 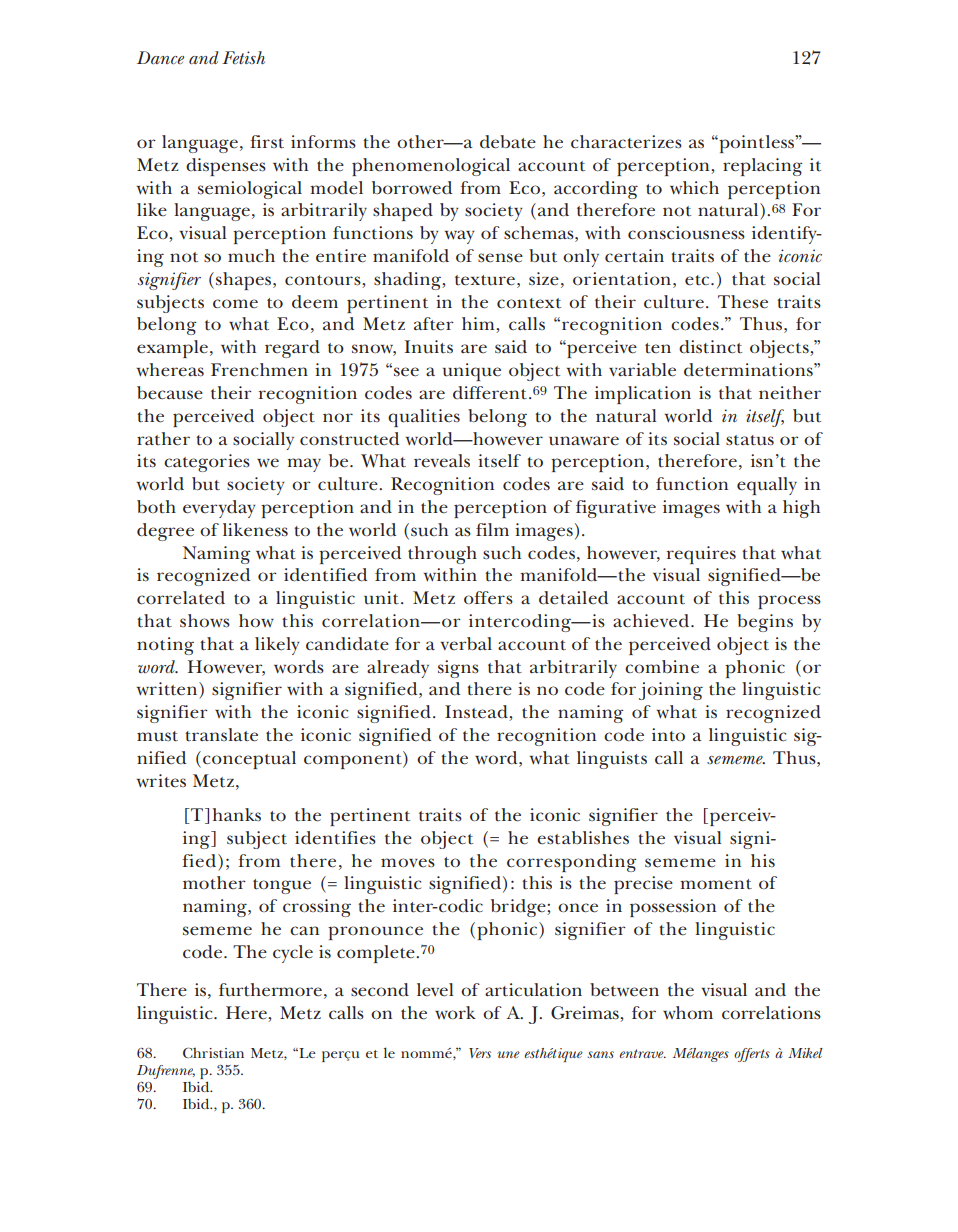 I want to click on Christian, so click(x=213, y=1052).
